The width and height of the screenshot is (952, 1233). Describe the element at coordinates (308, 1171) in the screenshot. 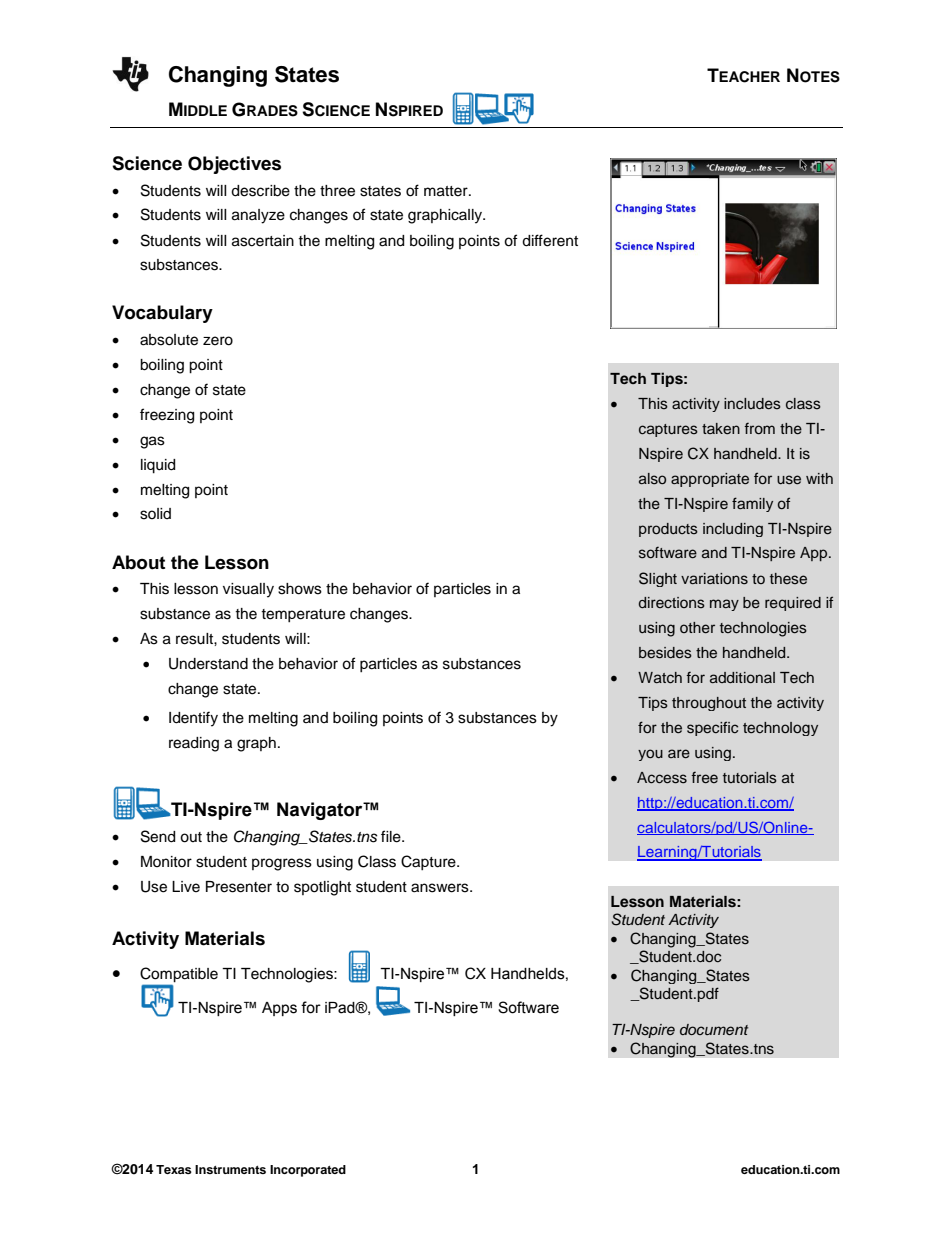

I see `Incorporated` at that location.
